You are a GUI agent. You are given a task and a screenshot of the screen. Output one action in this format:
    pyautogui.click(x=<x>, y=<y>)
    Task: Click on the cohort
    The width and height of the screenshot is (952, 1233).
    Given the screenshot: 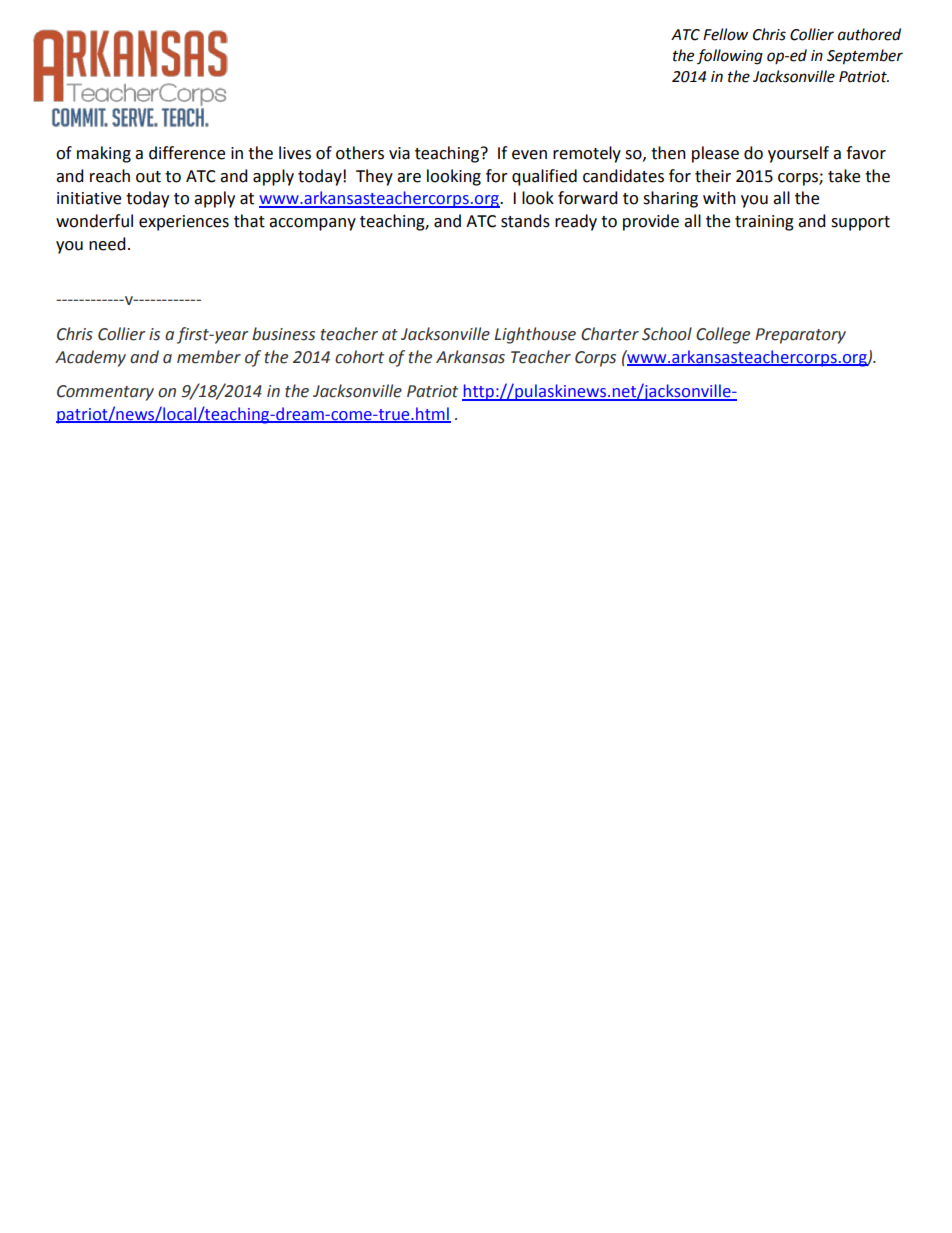 What is the action you would take?
    pyautogui.click(x=359, y=357)
